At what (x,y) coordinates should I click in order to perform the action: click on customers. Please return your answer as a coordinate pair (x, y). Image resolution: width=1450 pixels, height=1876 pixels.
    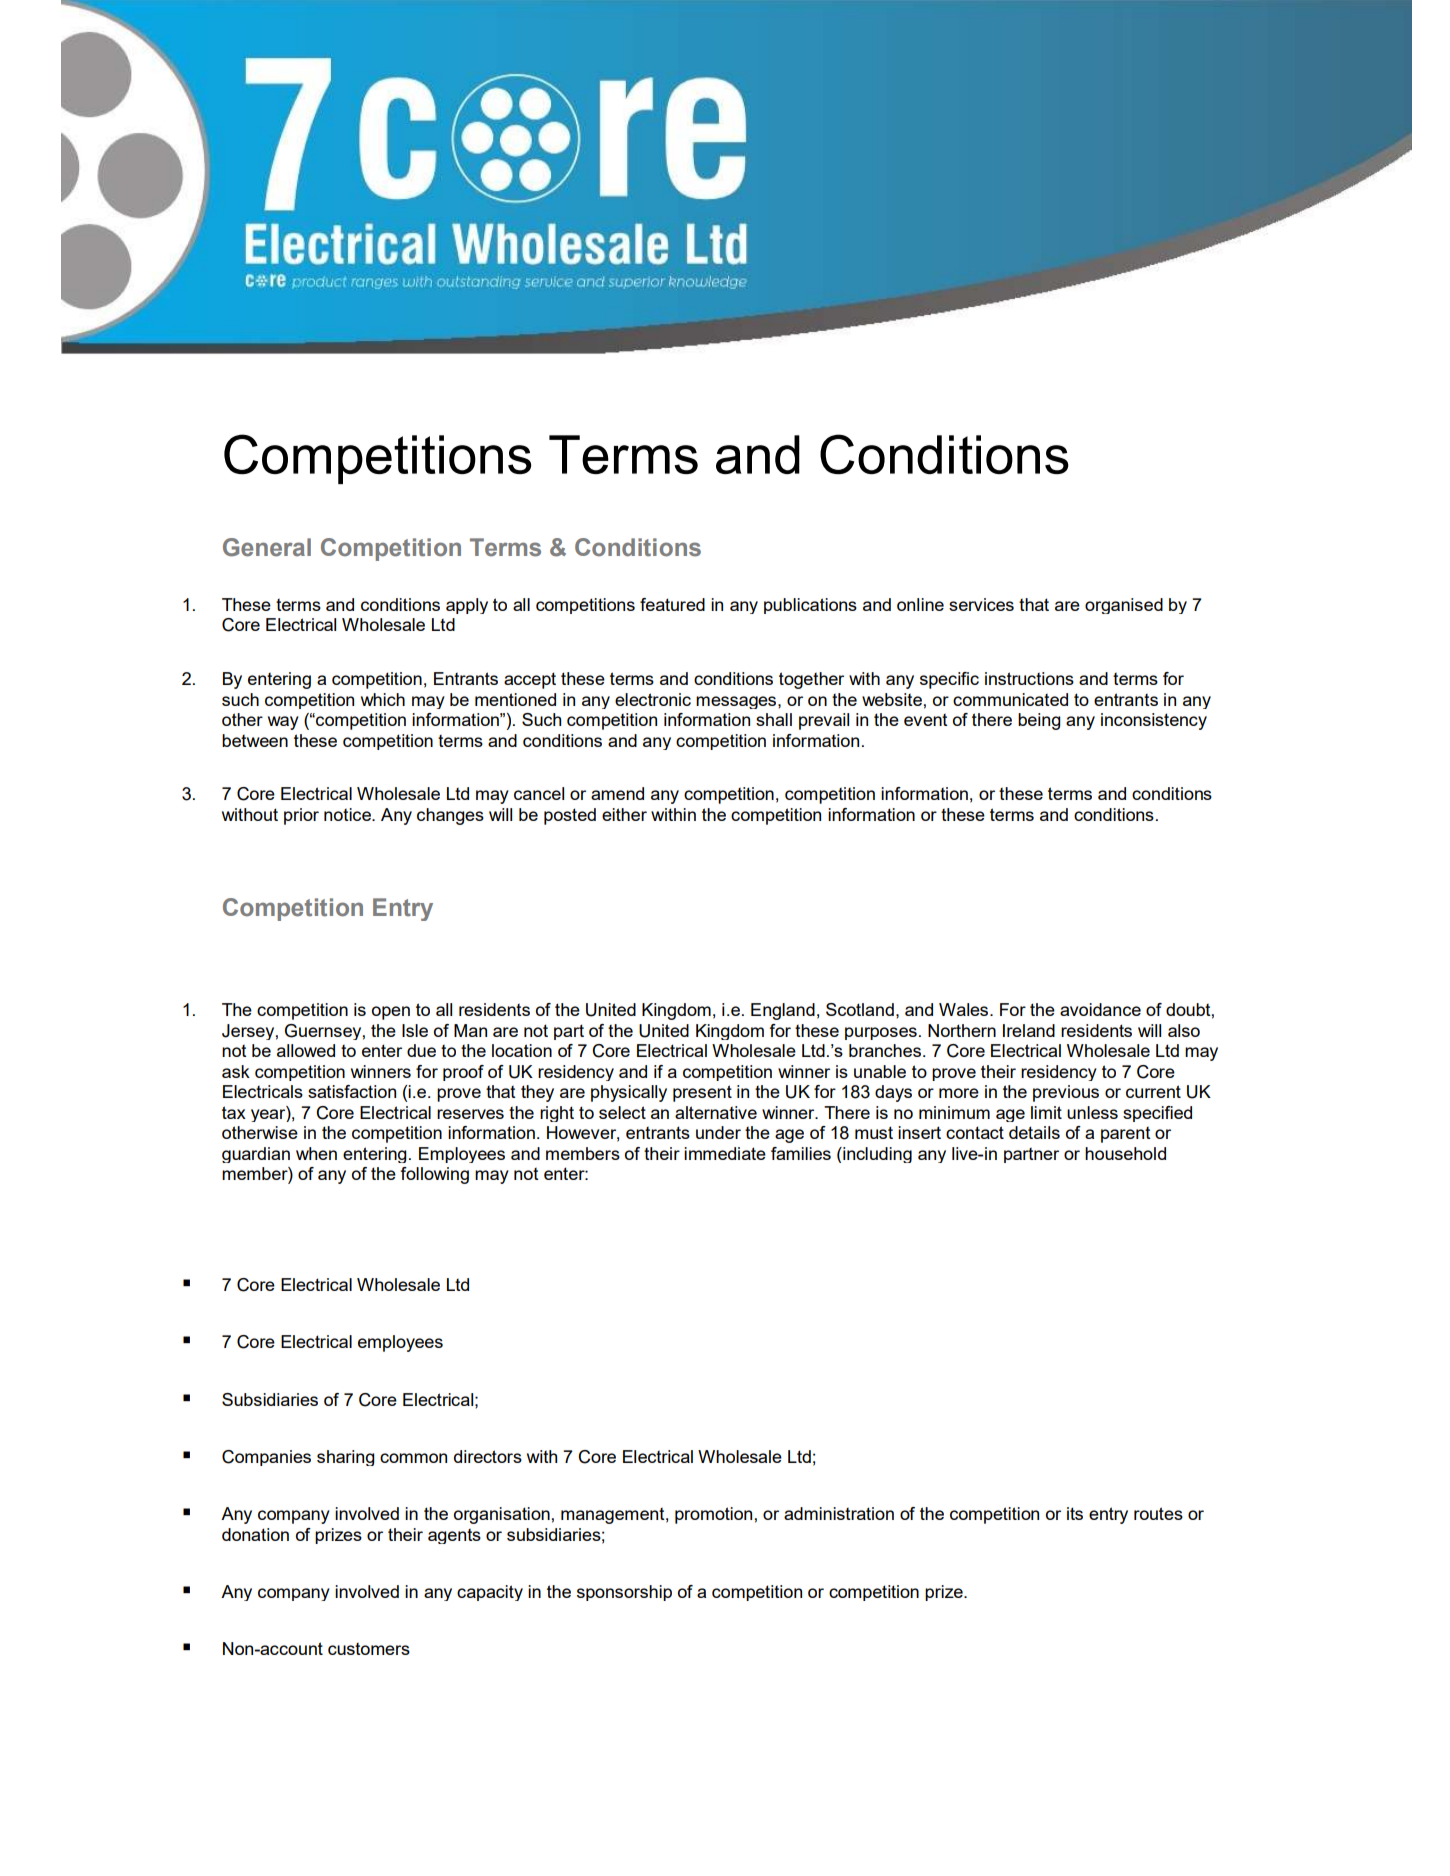
    Looking at the image, I should click on (369, 1649).
